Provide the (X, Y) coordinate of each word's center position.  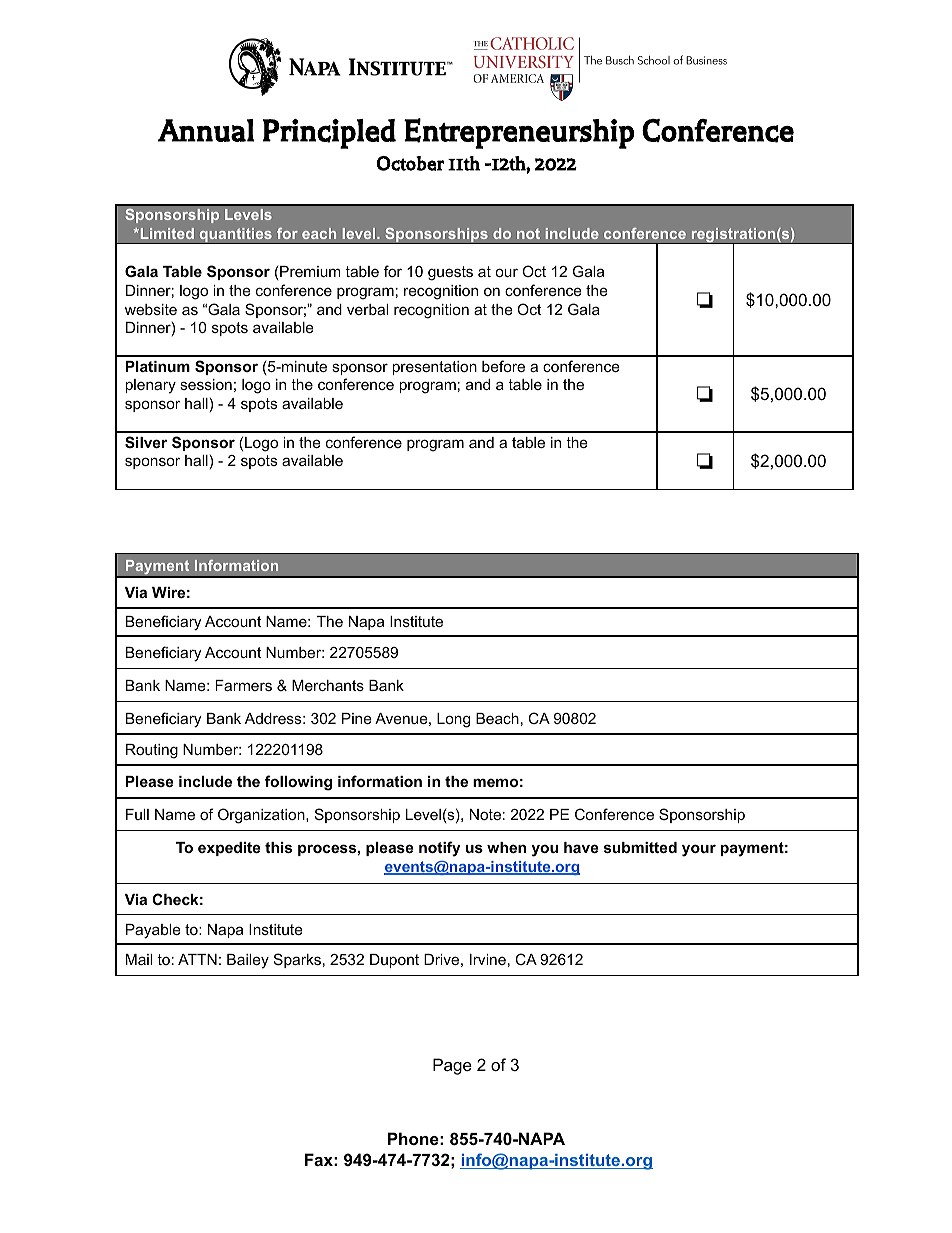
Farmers (243, 685)
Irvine (488, 959)
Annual (206, 130)
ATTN (197, 959)
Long (453, 720)
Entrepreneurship (519, 133)
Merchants (328, 685)
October (410, 163)
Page (452, 1066)
